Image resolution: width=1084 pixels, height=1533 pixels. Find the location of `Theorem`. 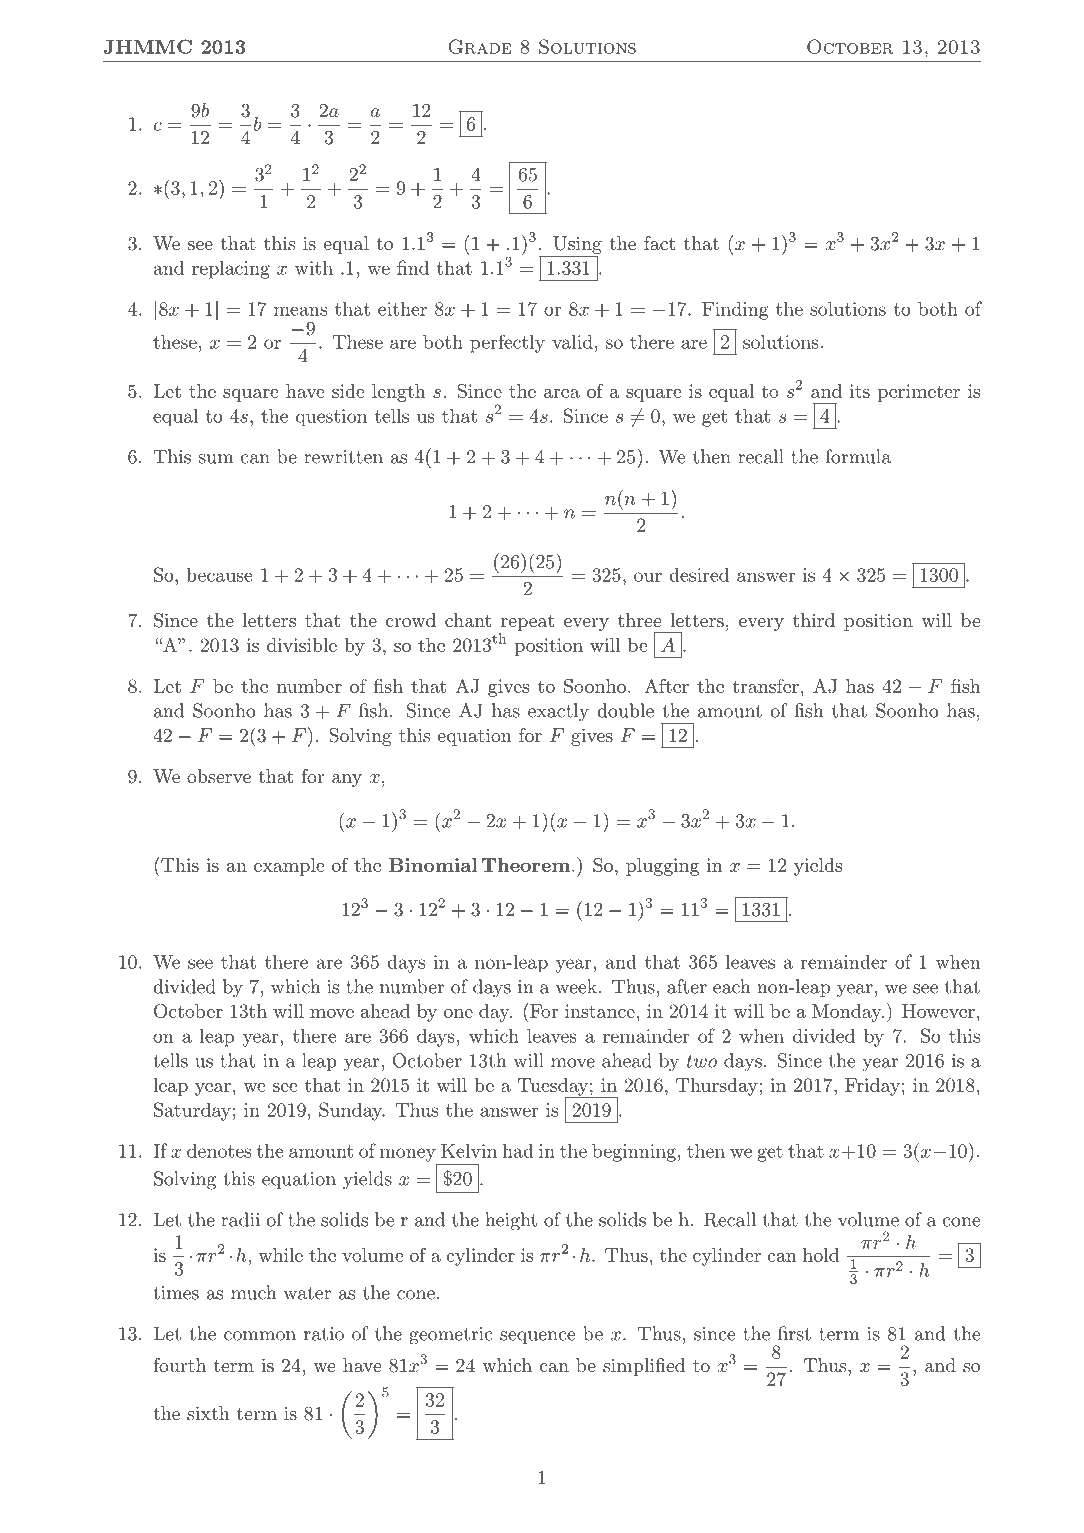

Theorem is located at coordinates (526, 865).
